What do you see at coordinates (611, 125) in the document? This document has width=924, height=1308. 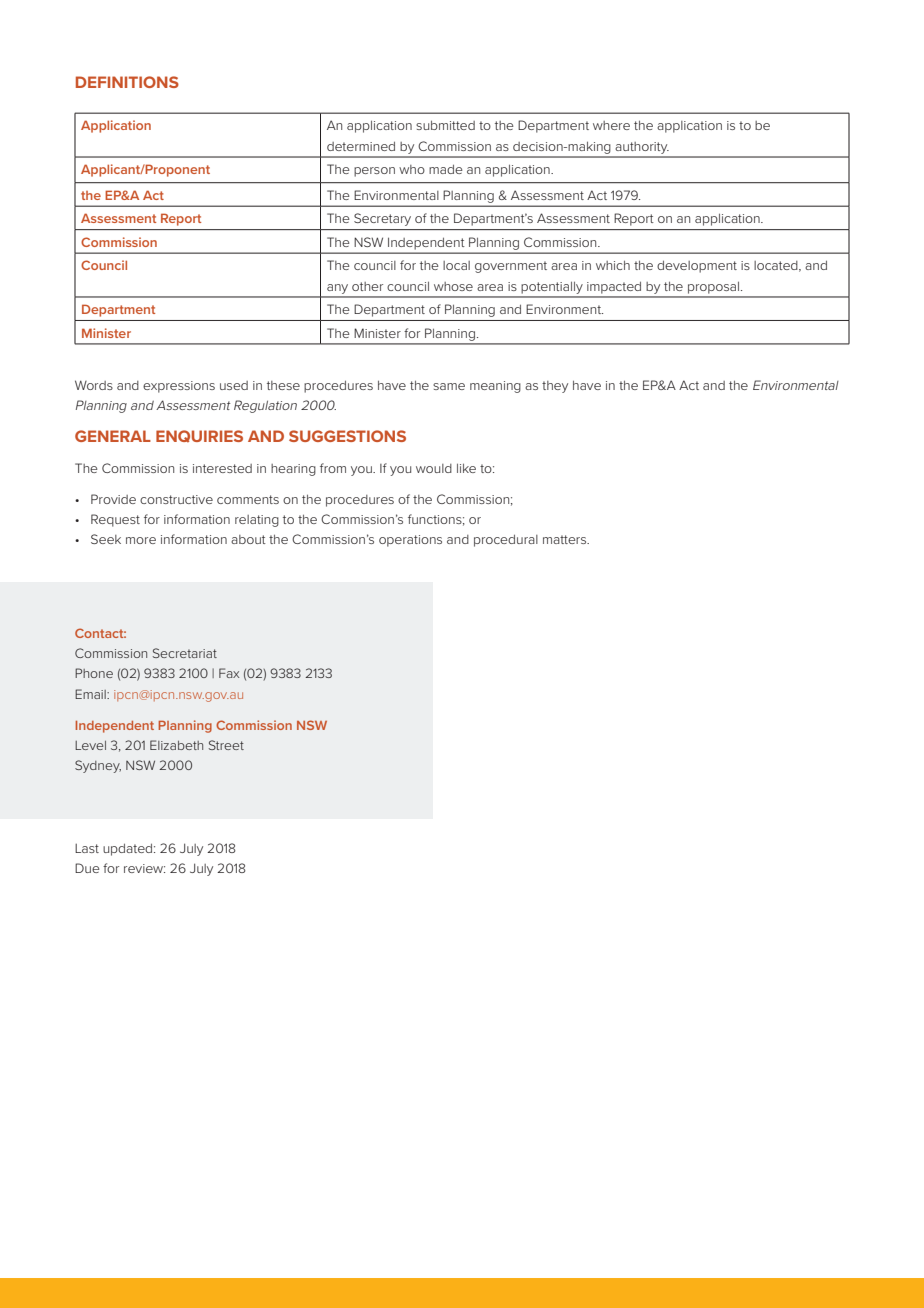 I see `where` at bounding box center [611, 125].
